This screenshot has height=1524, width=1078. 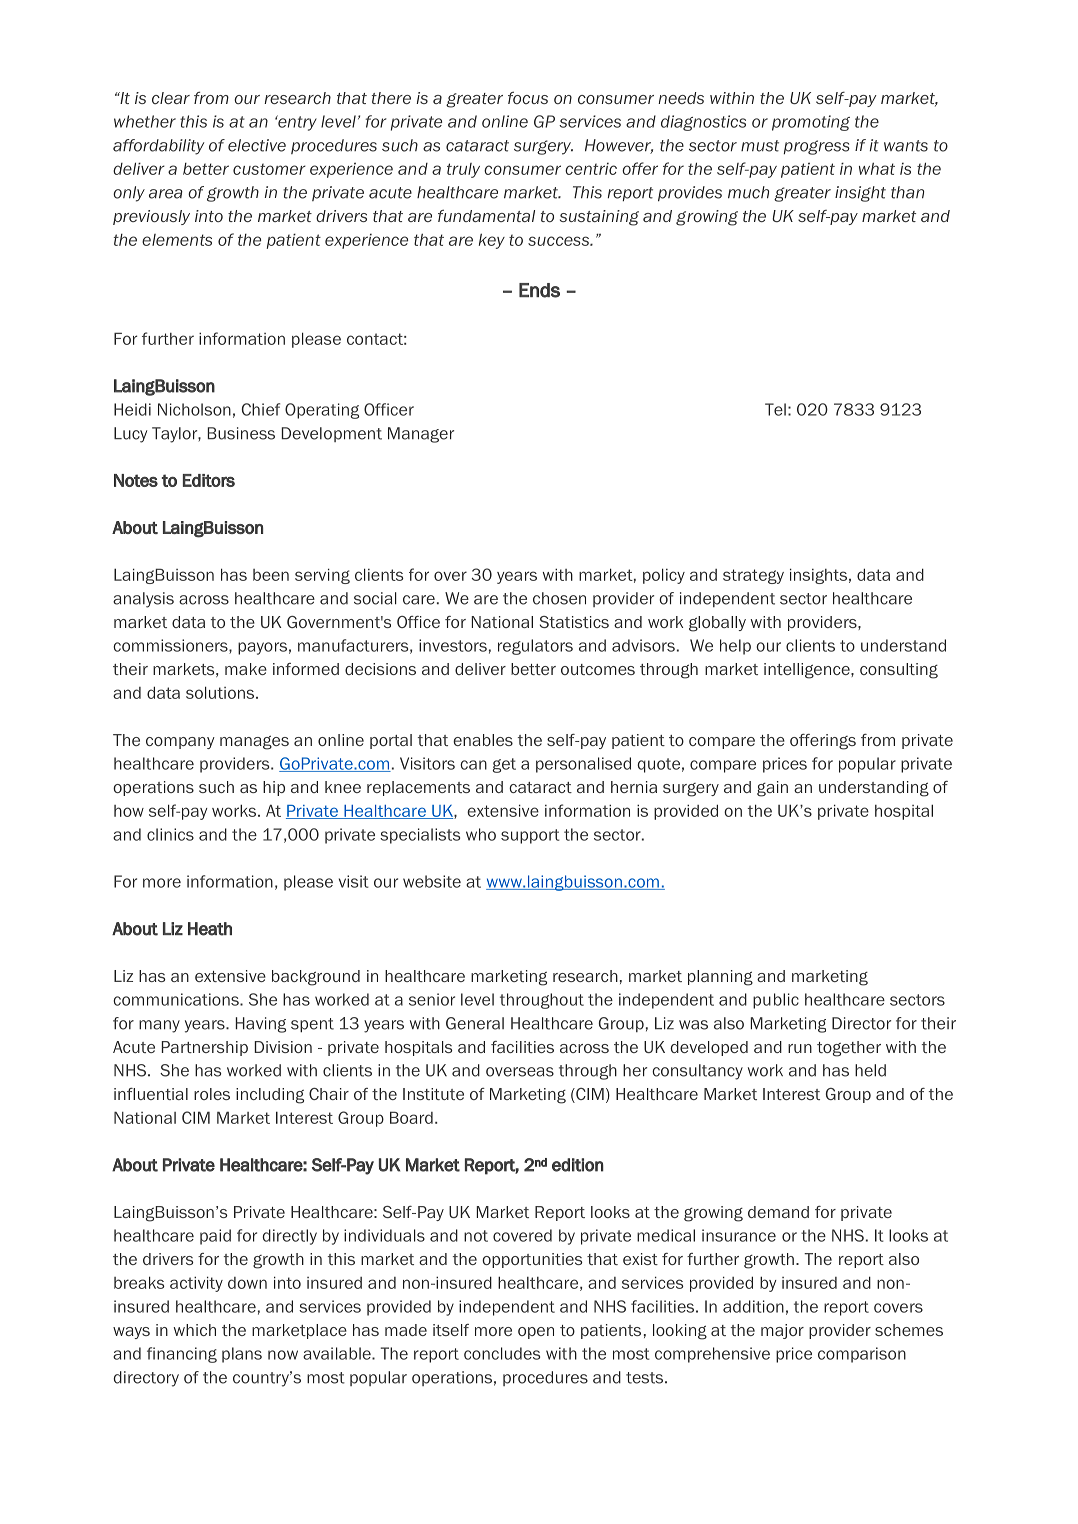 What do you see at coordinates (271, 575) in the screenshot?
I see `been` at bounding box center [271, 575].
